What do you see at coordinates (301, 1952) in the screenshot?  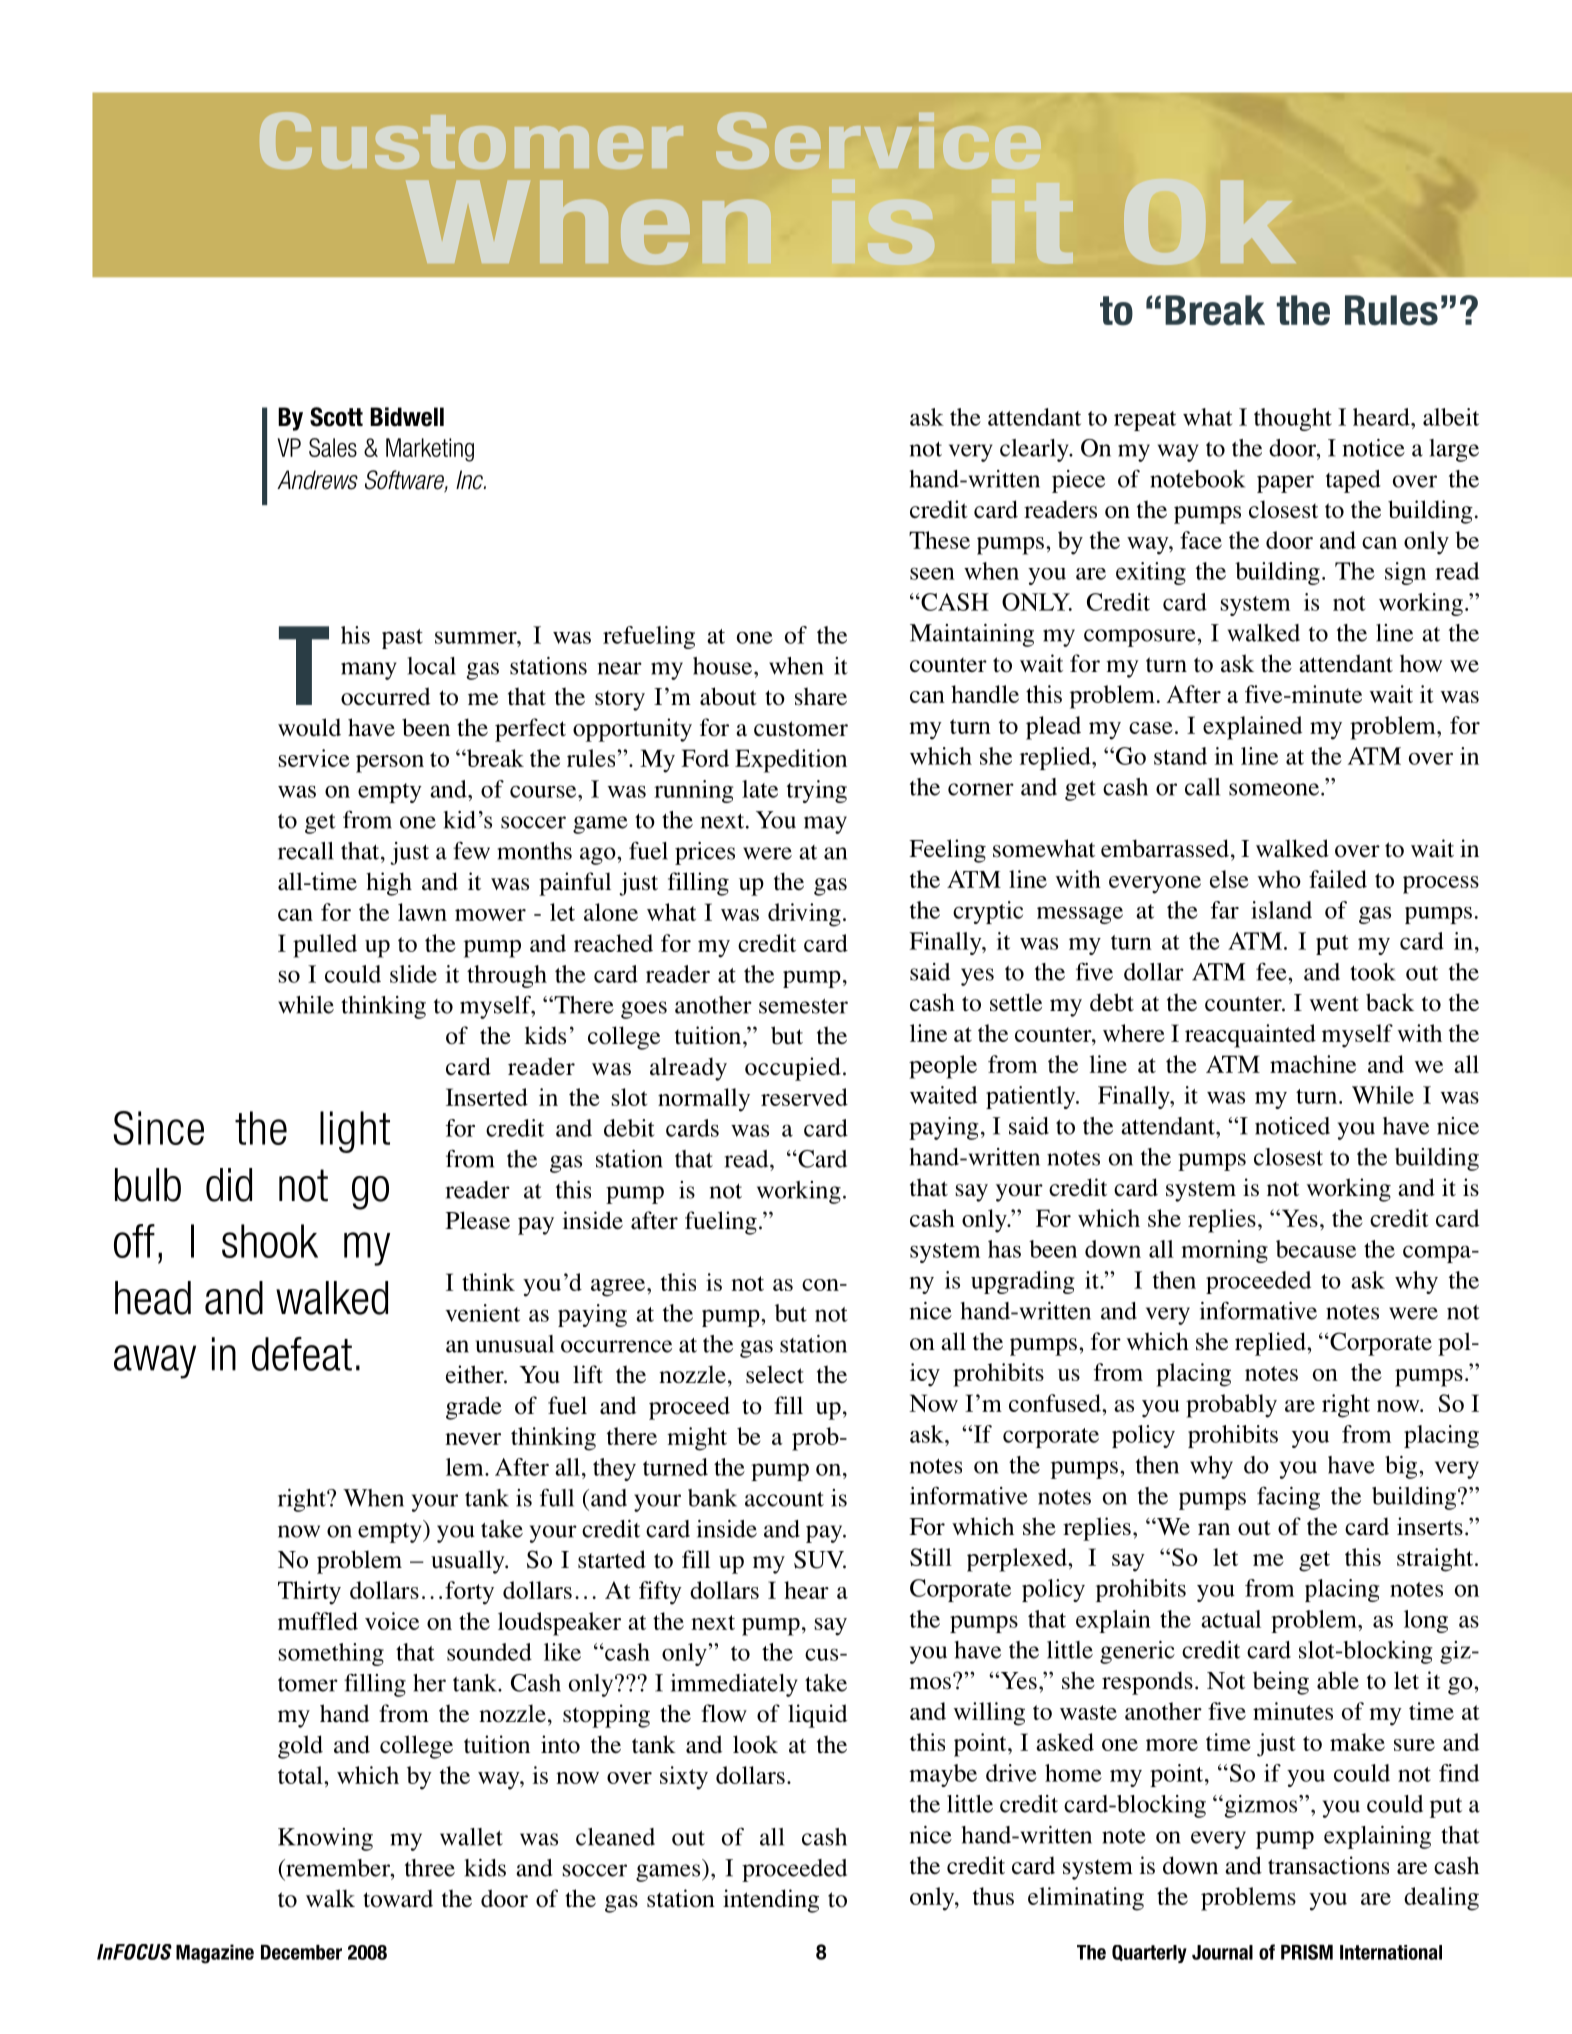 I see `December` at bounding box center [301, 1952].
